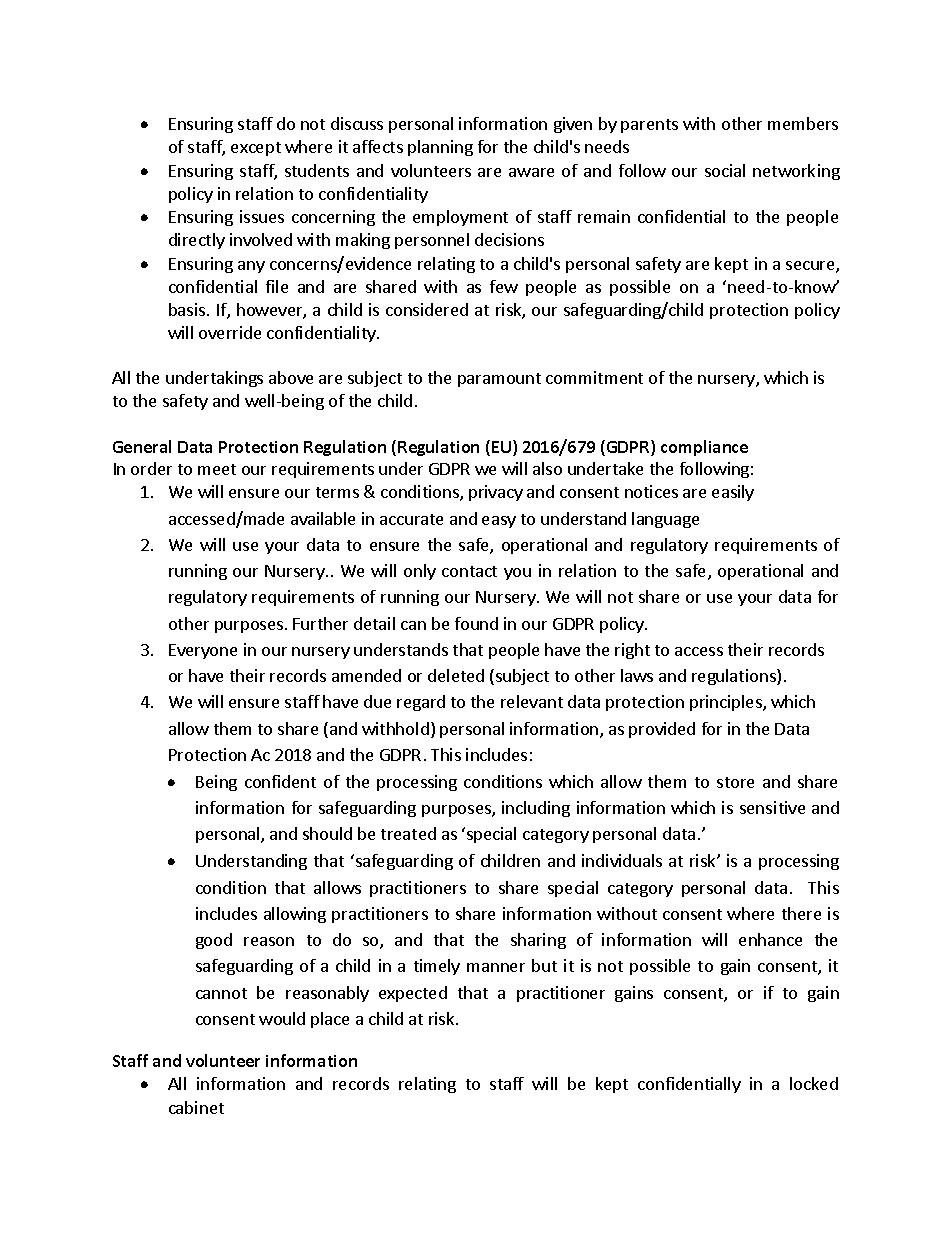 The width and height of the screenshot is (952, 1233). I want to click on privacy, so click(496, 493).
